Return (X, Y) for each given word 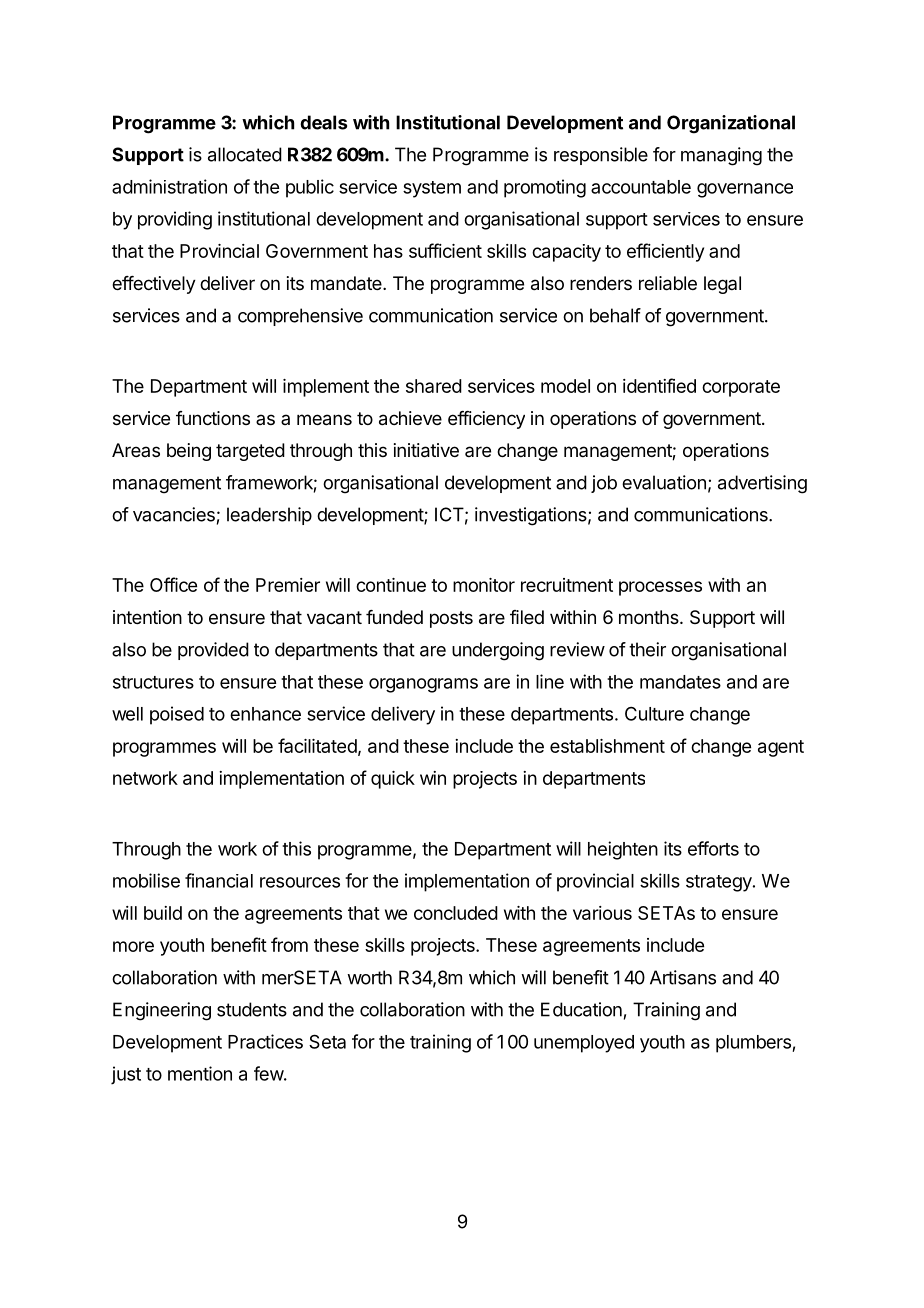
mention (200, 1073)
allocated (245, 154)
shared (434, 386)
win (433, 778)
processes (660, 588)
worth (369, 977)
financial (219, 880)
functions (213, 418)
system (432, 189)
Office (173, 584)
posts (451, 619)
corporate (741, 388)
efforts (713, 848)
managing (721, 156)
